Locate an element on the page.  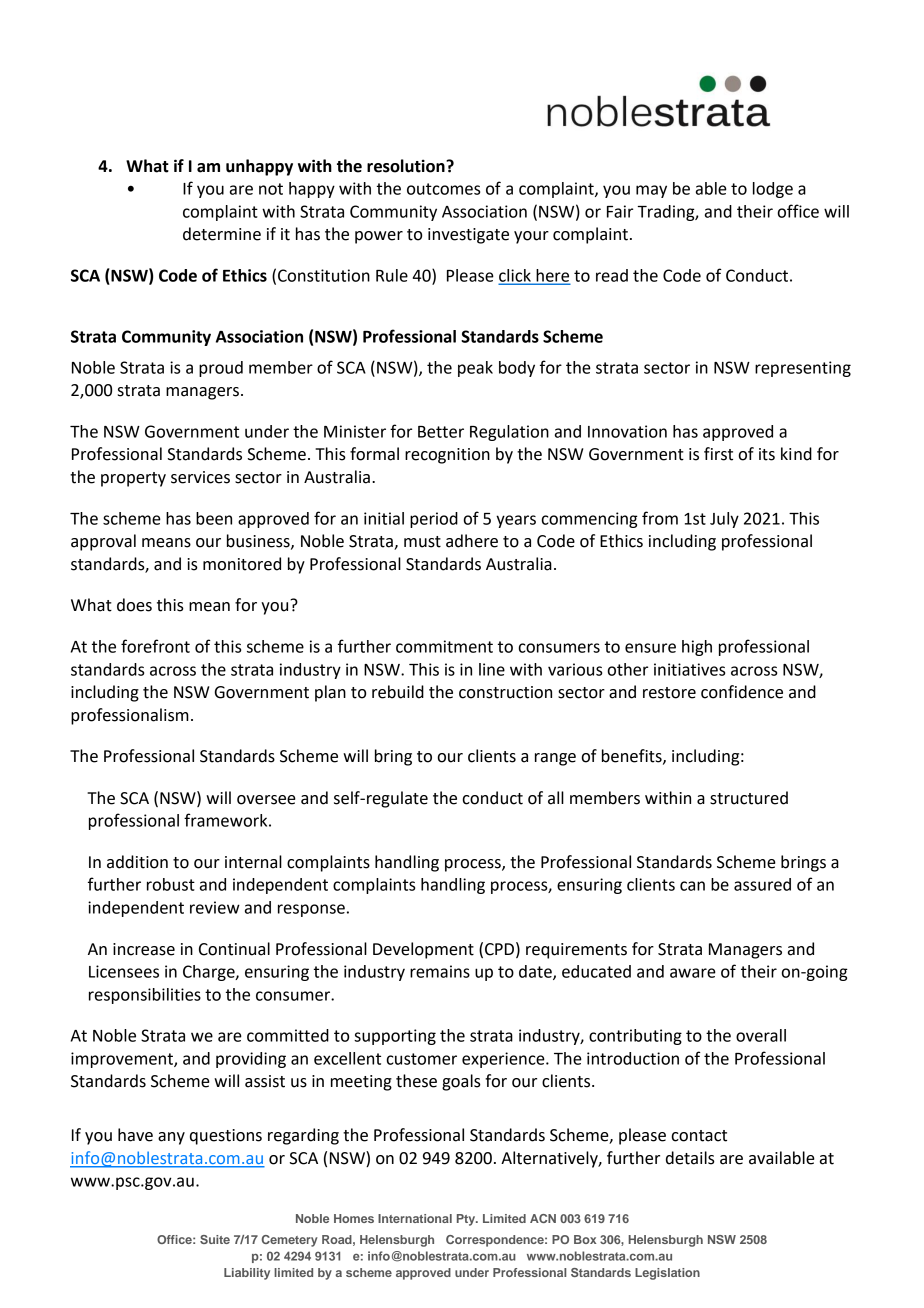
forefront is located at coordinates (155, 646).
